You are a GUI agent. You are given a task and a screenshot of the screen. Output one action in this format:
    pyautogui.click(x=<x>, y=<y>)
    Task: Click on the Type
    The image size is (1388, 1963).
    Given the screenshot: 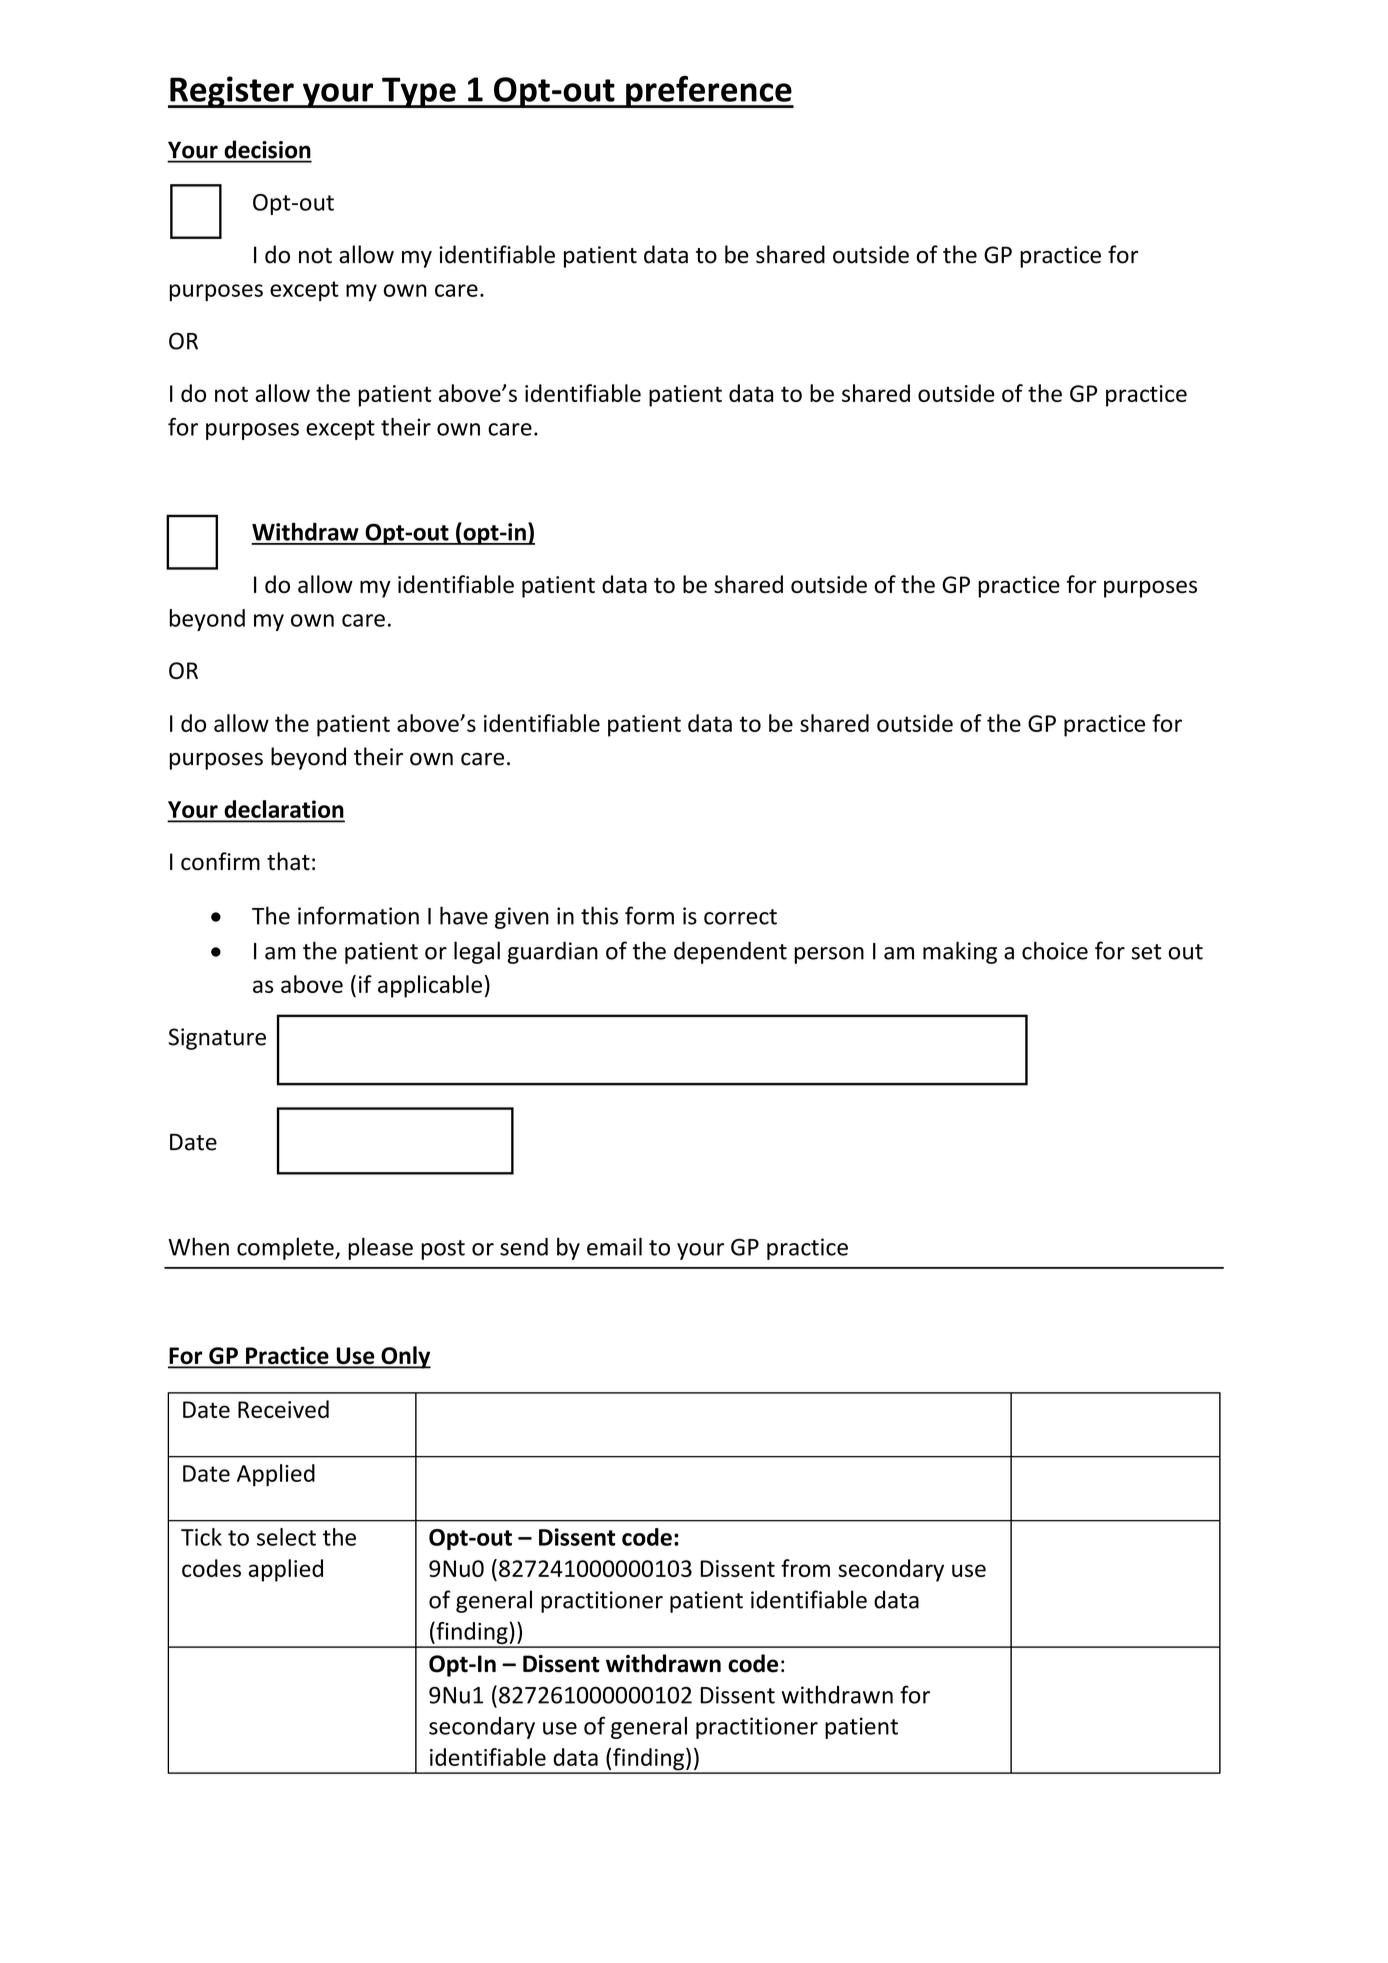 What is the action you would take?
    pyautogui.click(x=419, y=92)
